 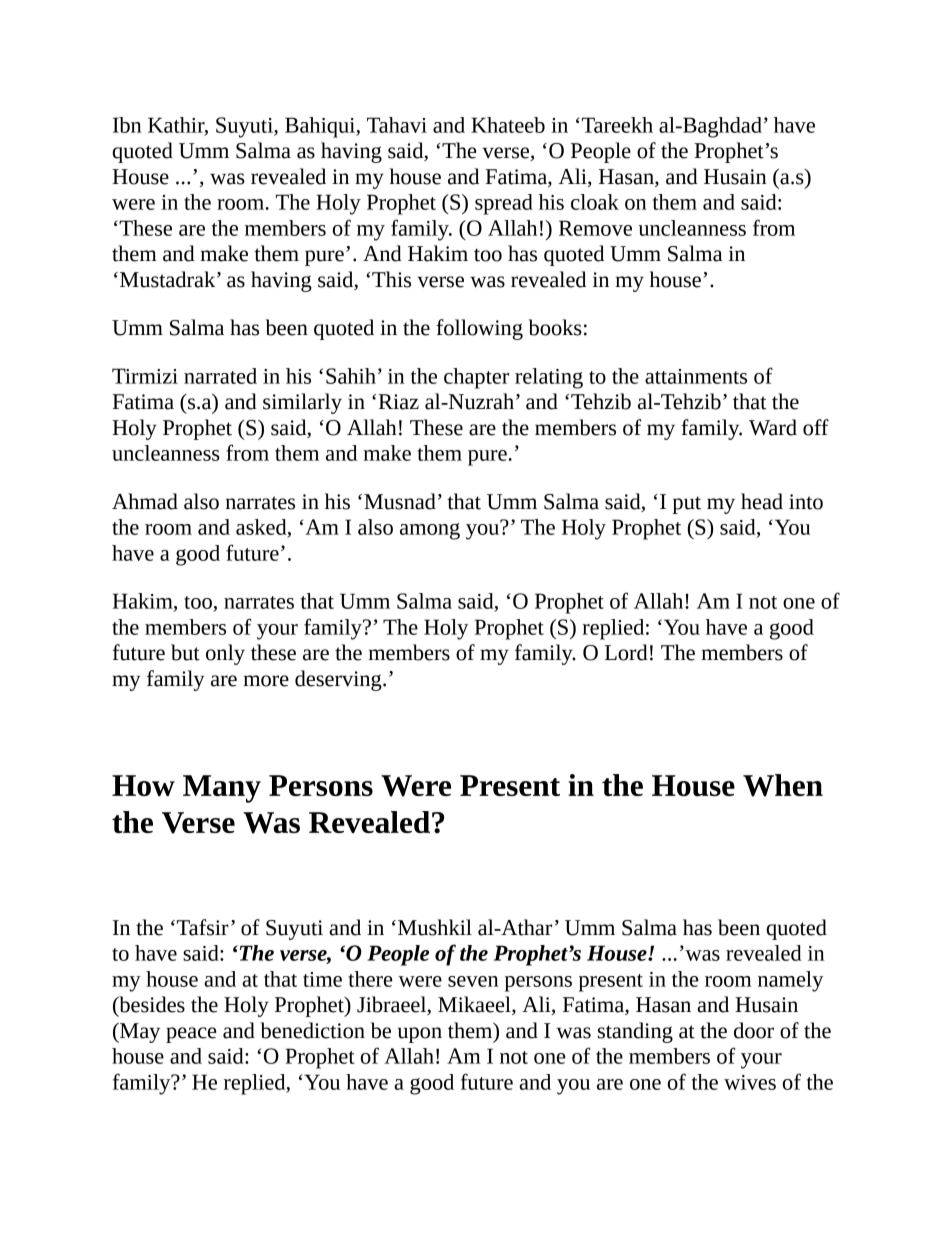 I want to click on Many, so click(x=222, y=789).
